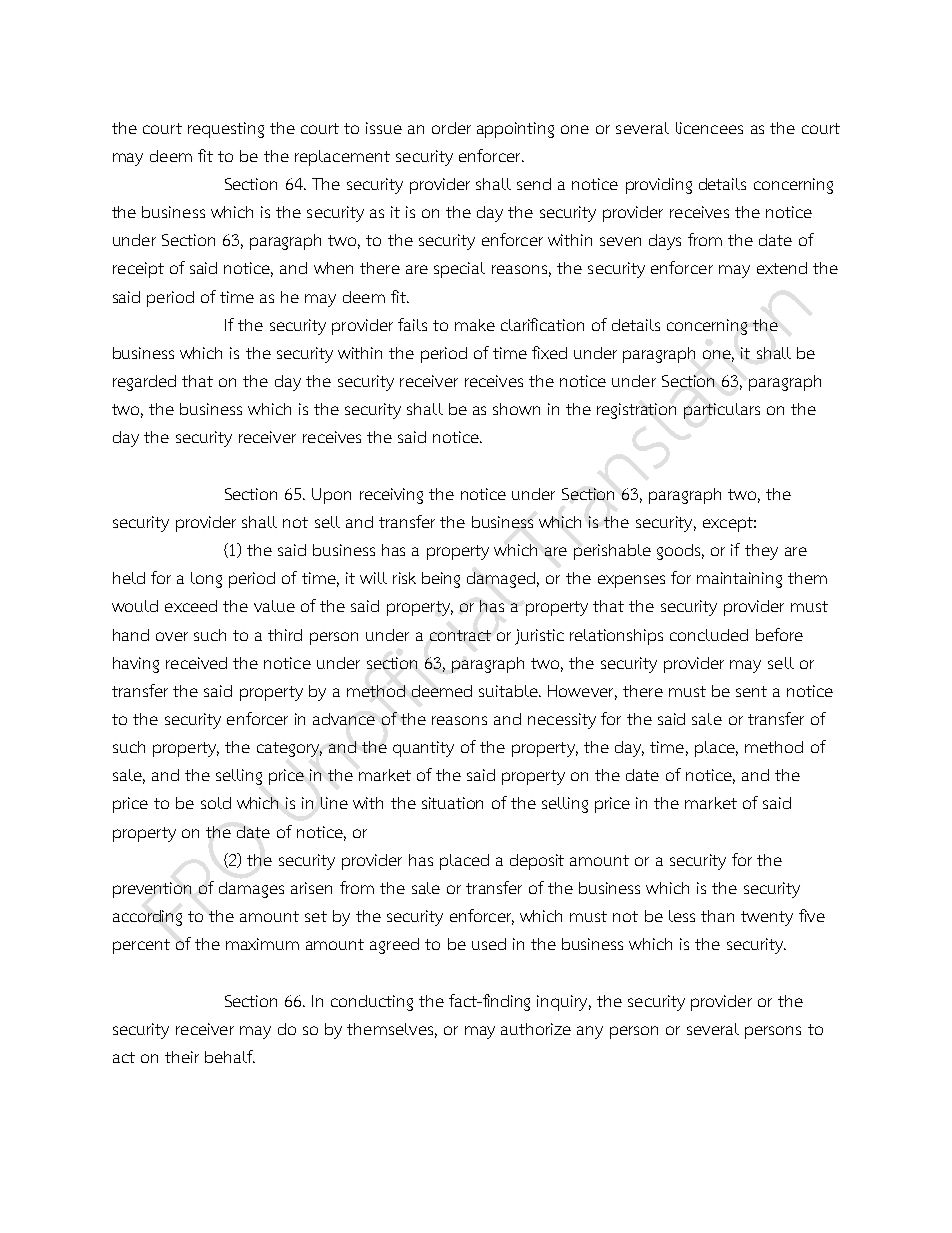 The width and height of the screenshot is (952, 1233). Describe the element at coordinates (451, 128) in the screenshot. I see `order` at that location.
